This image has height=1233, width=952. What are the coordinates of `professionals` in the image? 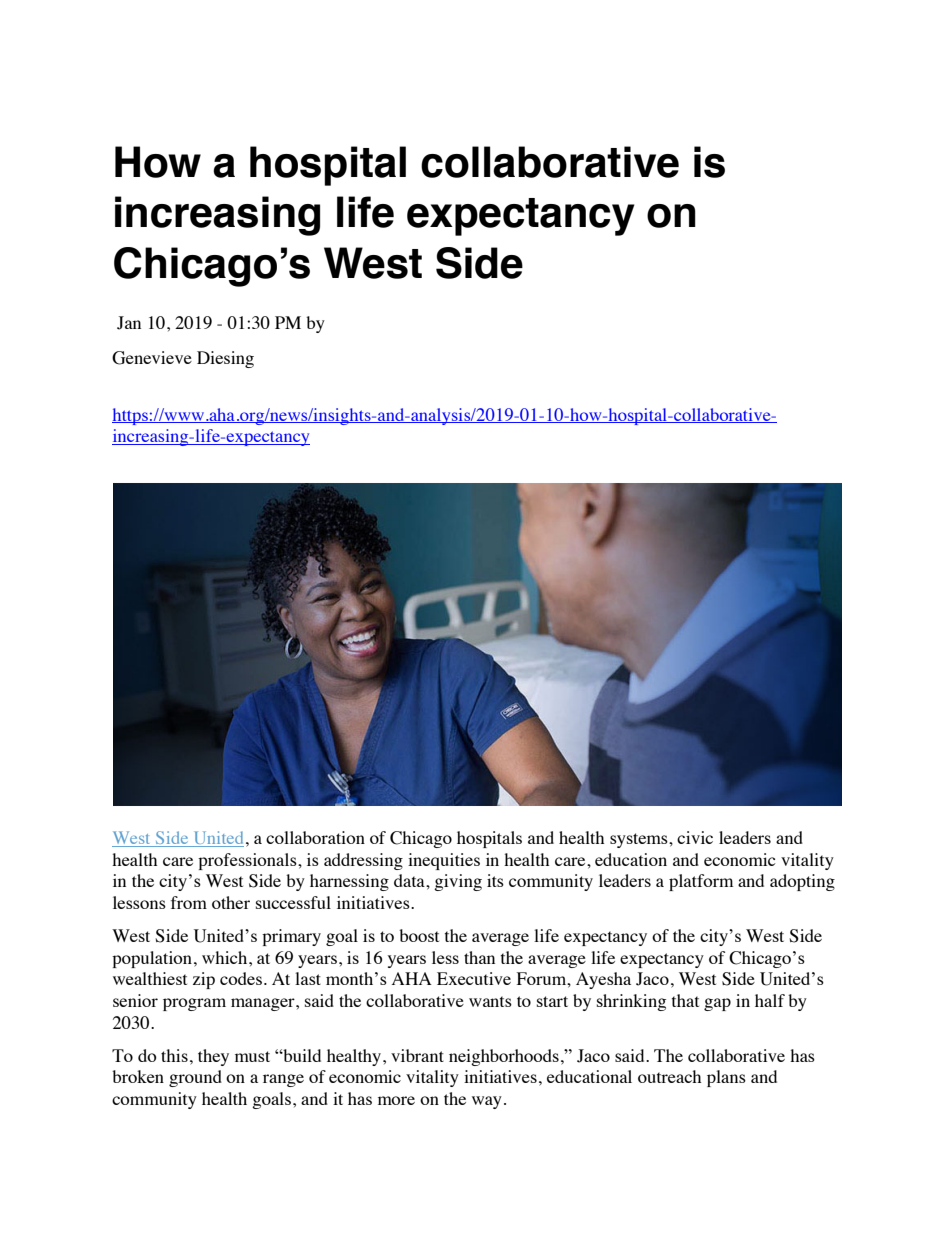 It's located at (248, 861).
